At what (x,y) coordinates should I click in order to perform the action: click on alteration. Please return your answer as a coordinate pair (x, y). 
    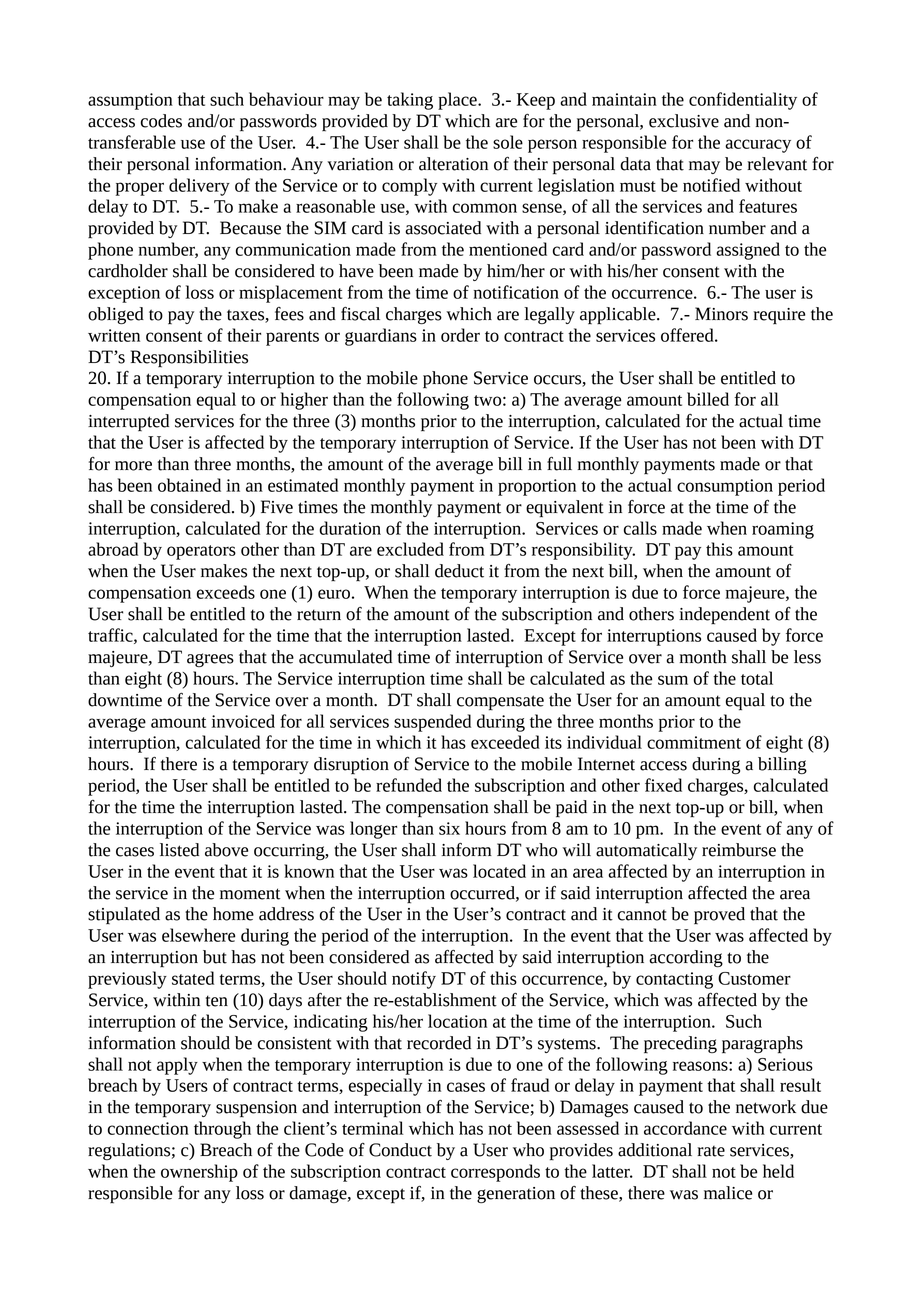
    Looking at the image, I should click on (453, 164).
